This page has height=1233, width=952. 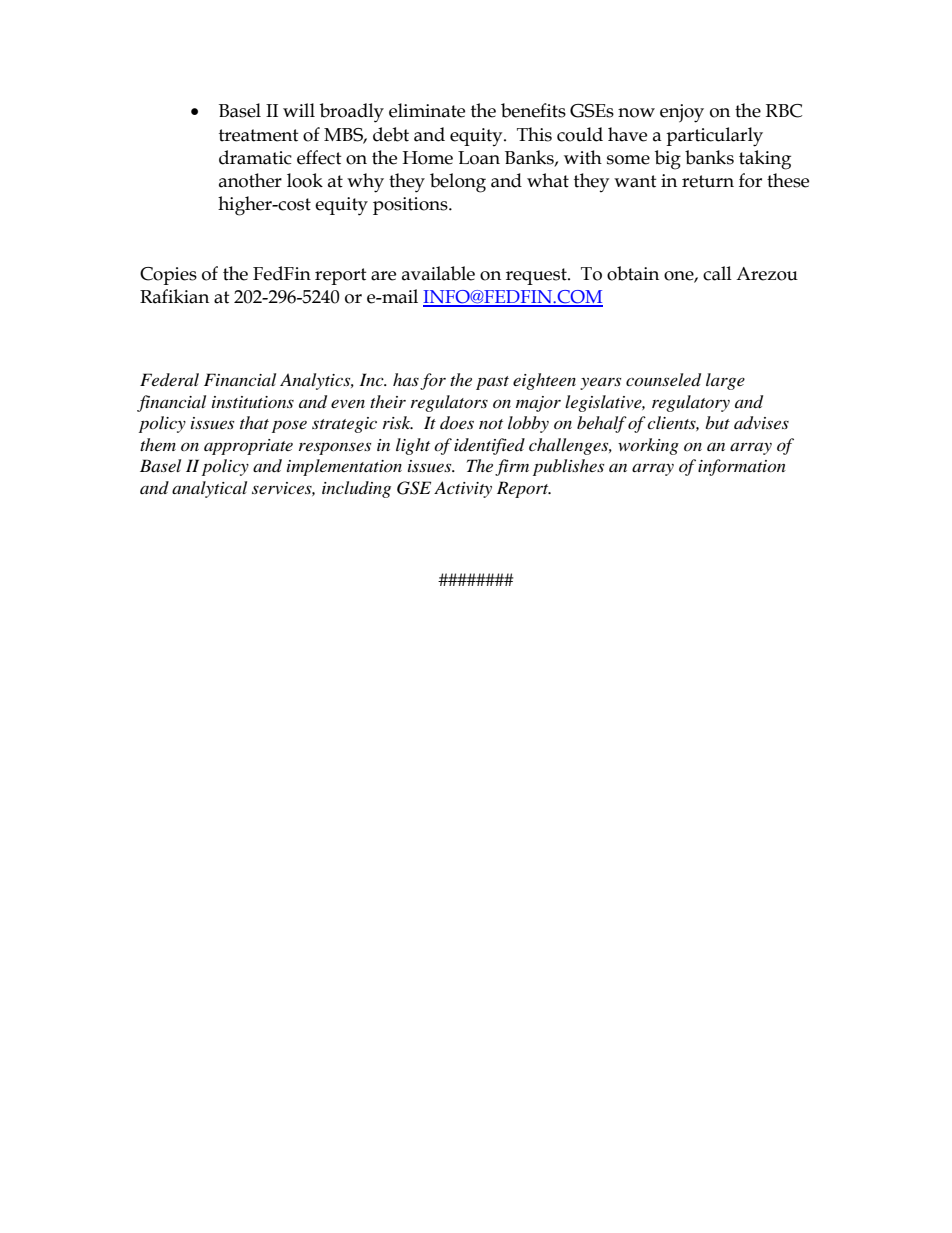 What do you see at coordinates (492, 383) in the page?
I see `past` at bounding box center [492, 383].
